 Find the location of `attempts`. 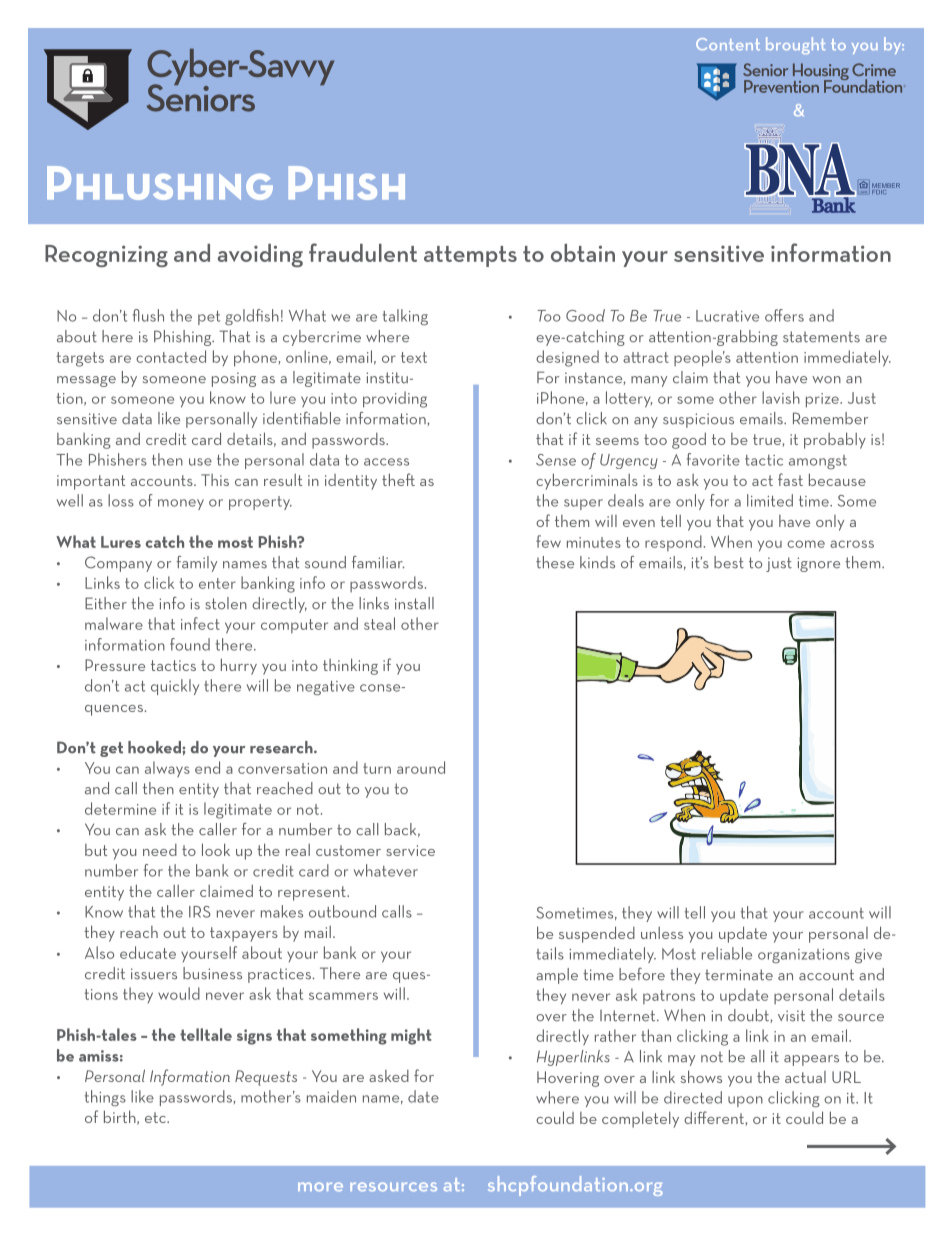

attempts is located at coordinates (470, 256).
